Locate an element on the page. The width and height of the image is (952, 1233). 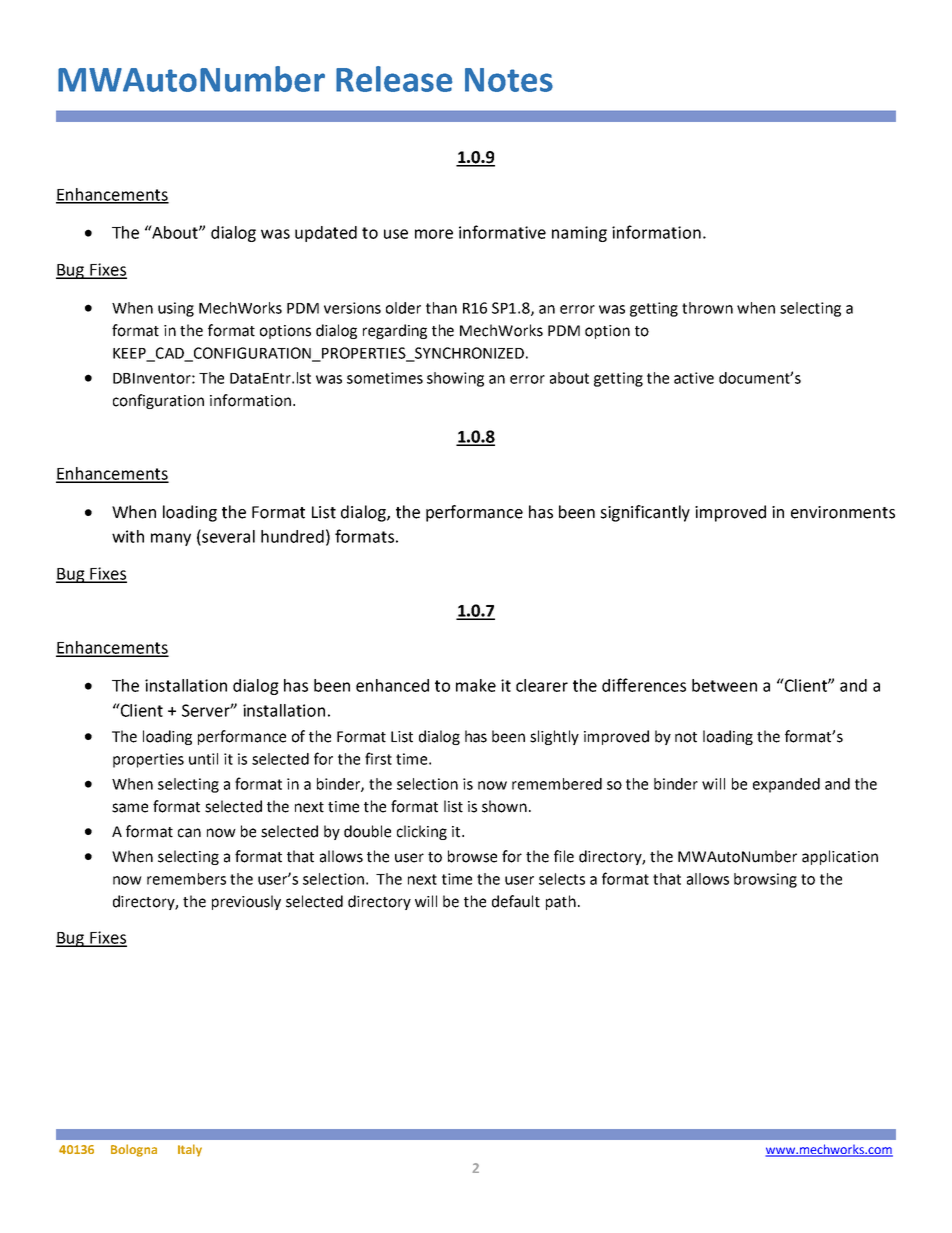
default is located at coordinates (516, 901).
